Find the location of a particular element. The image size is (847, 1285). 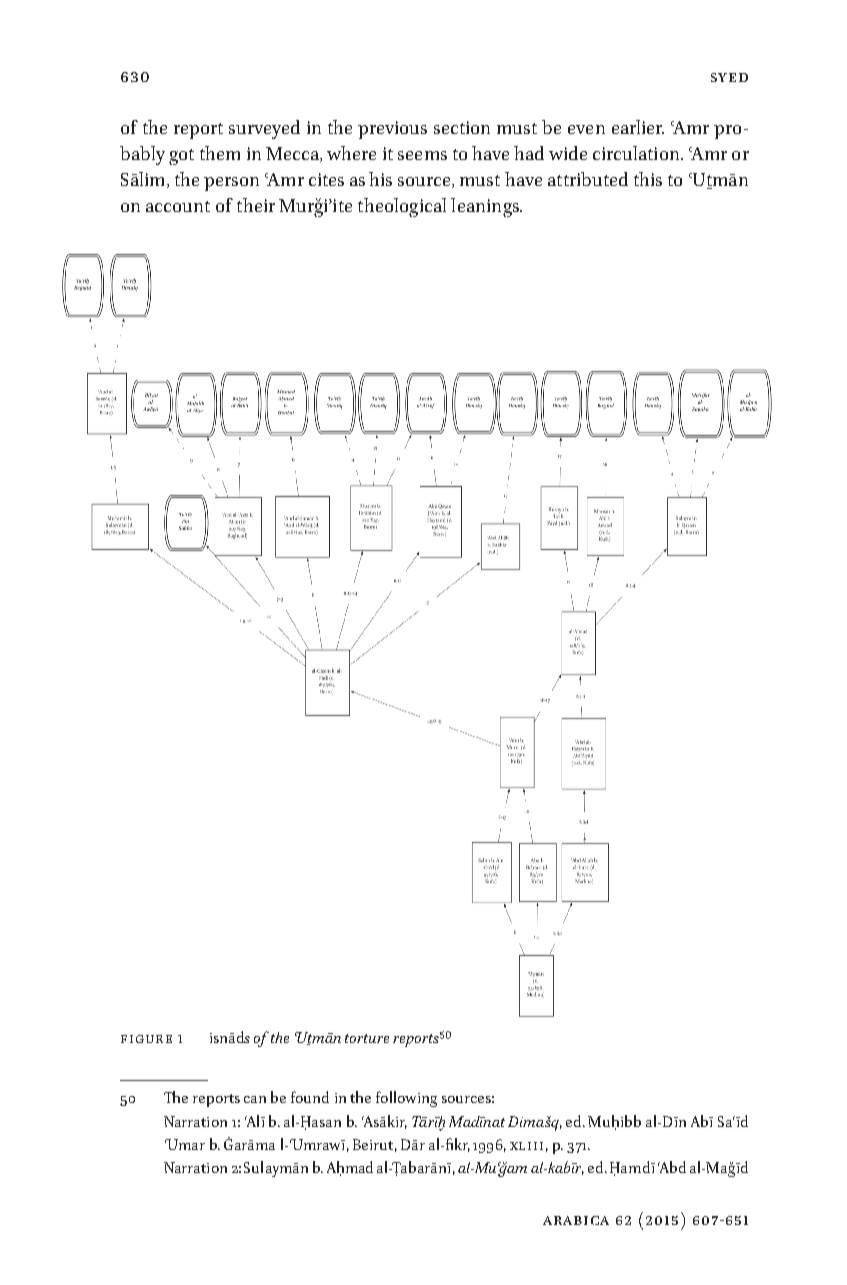

following is located at coordinates (406, 1099).
